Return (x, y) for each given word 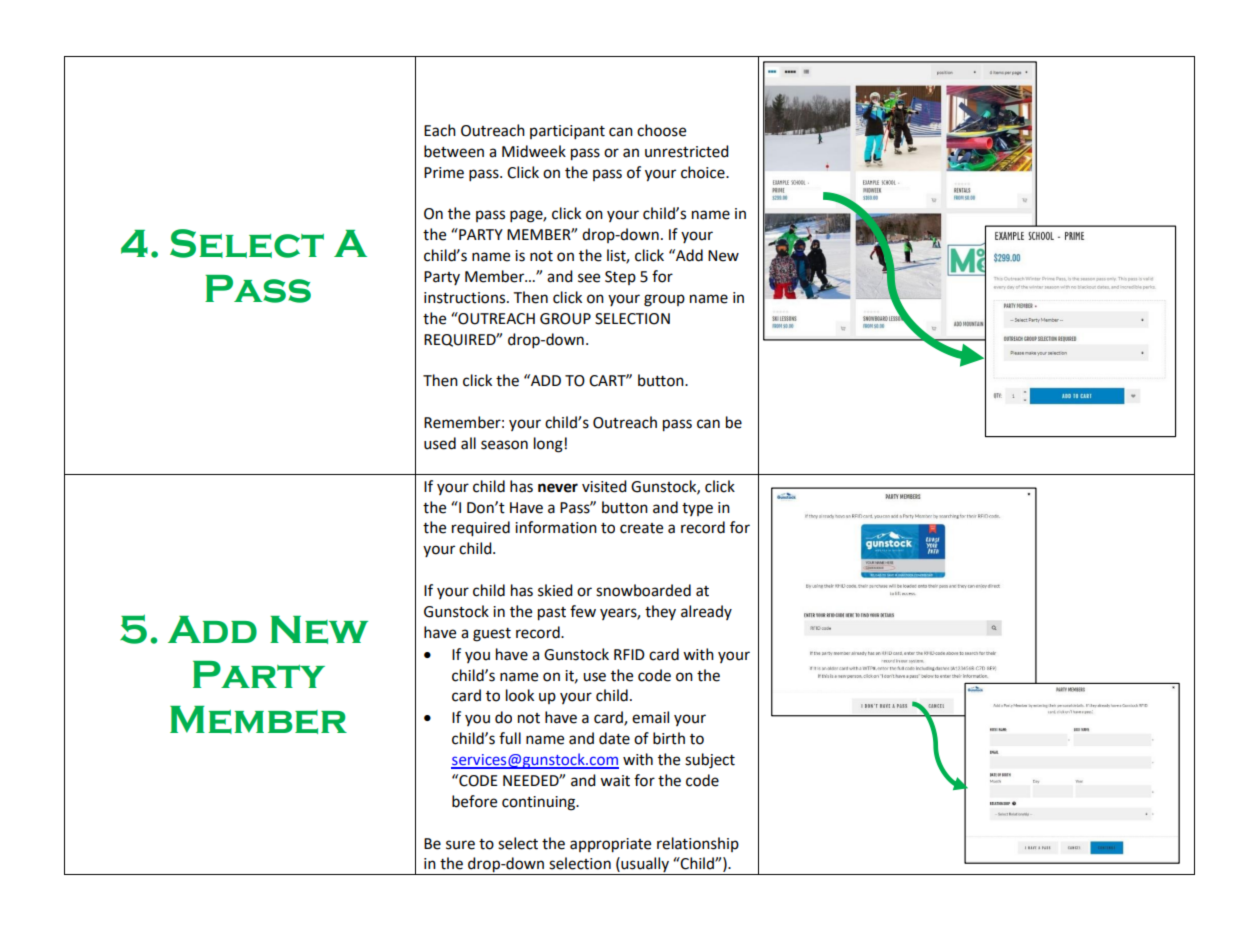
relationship (698, 844)
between (454, 151)
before (474, 801)
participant (567, 132)
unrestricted (687, 151)
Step (620, 278)
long (548, 445)
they (660, 612)
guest (492, 635)
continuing (540, 803)
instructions (466, 298)
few (583, 611)
